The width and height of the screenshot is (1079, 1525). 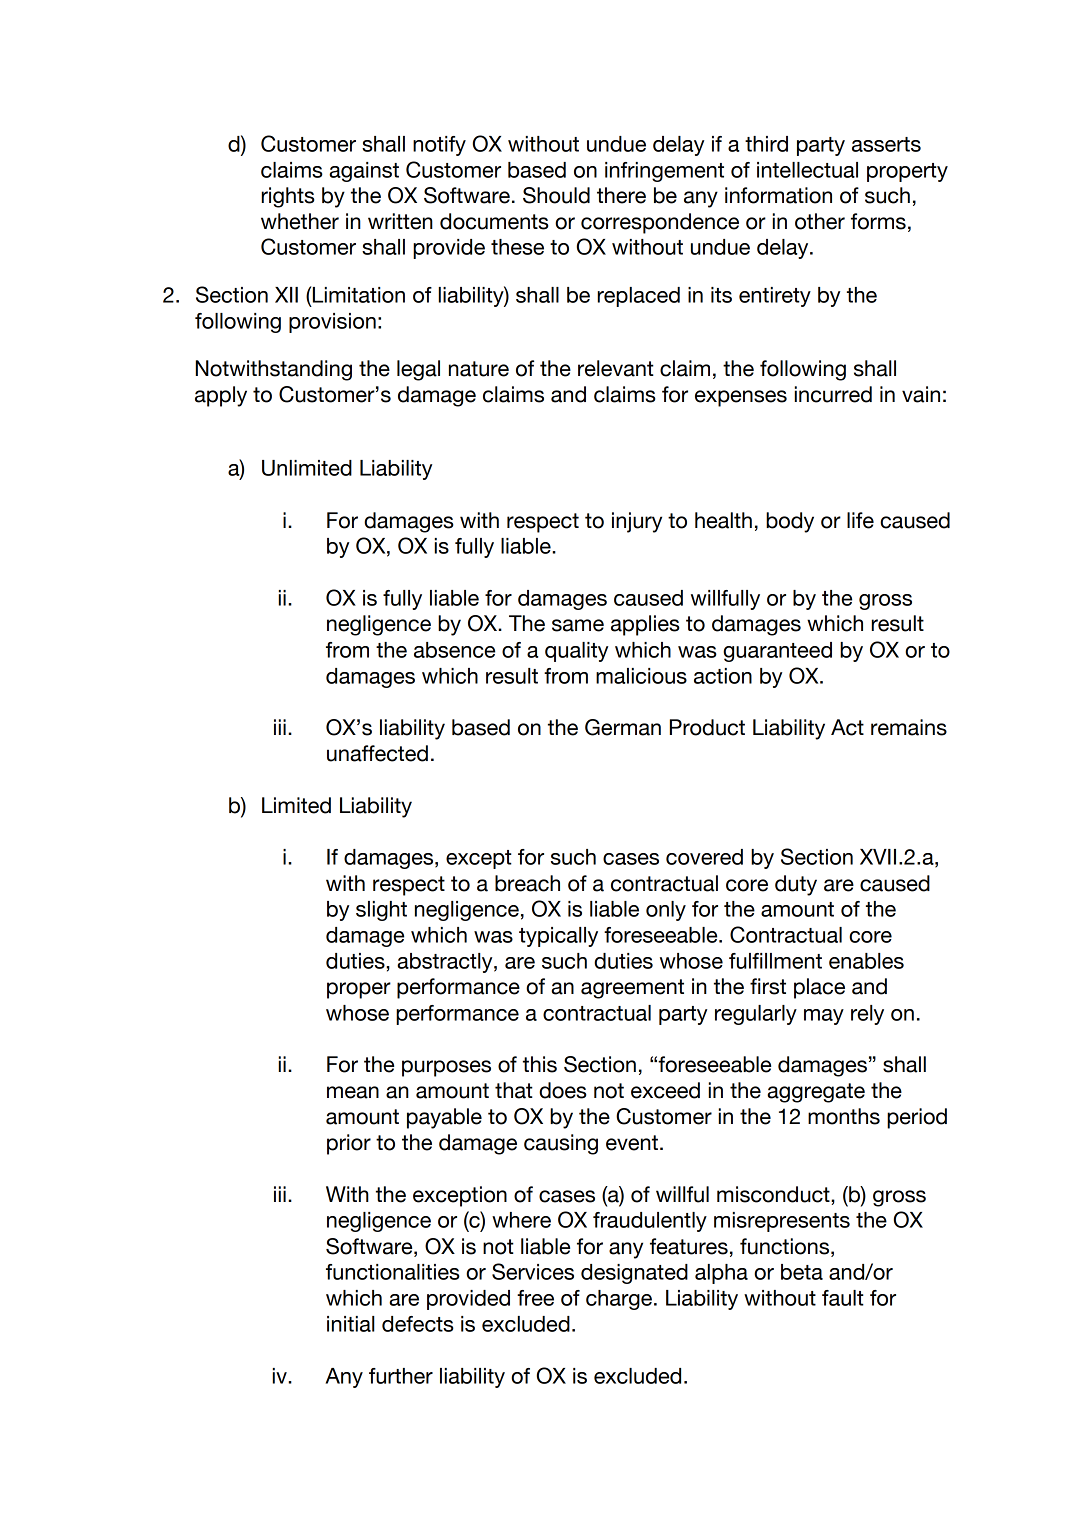 I want to click on mean, so click(x=353, y=1092).
